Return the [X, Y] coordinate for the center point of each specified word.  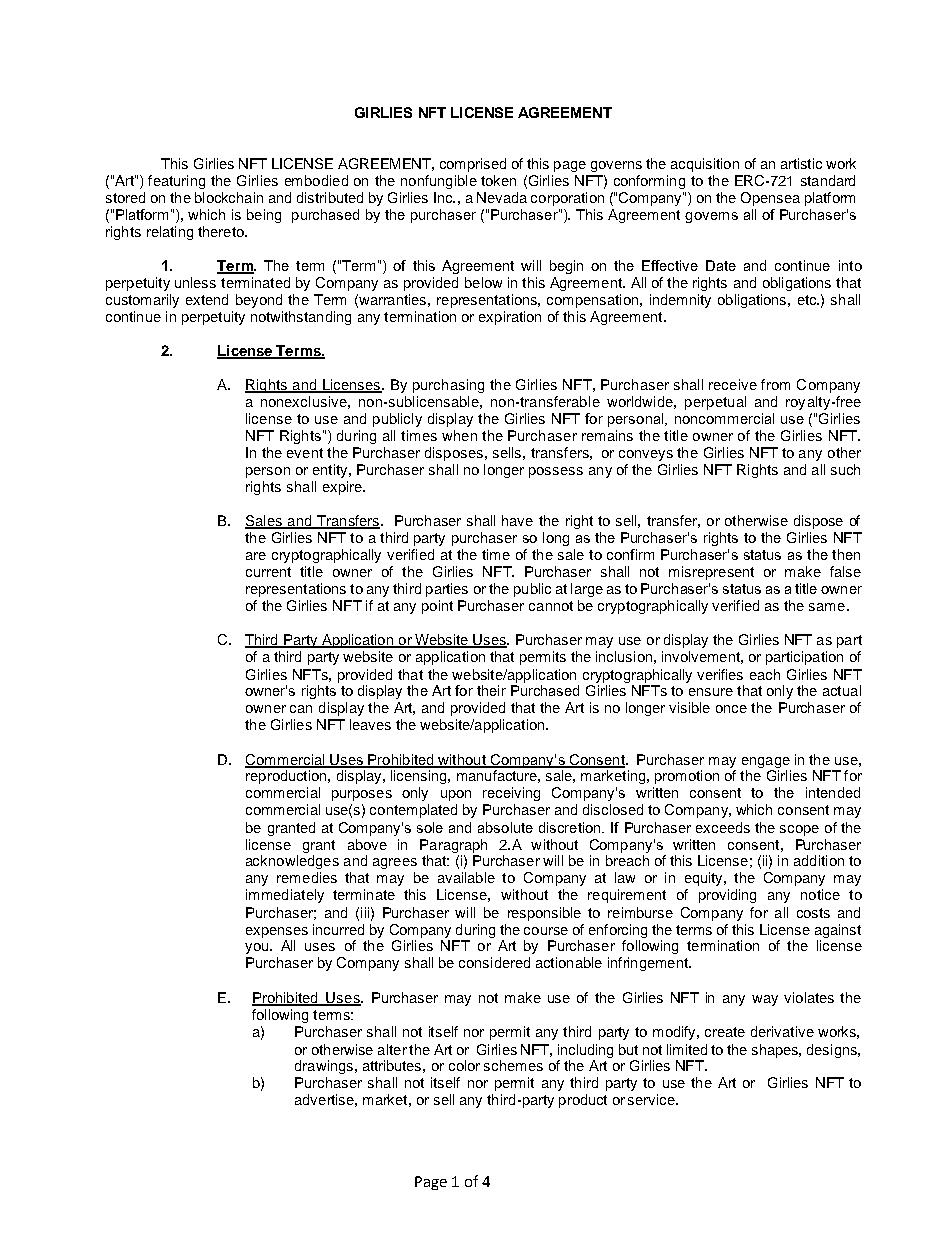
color [464, 1065]
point [437, 607]
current [268, 572]
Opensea [770, 199]
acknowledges [292, 862]
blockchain [229, 197]
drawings [324, 1067]
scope [799, 830]
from [775, 384]
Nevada [502, 197]
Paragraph [453, 846]
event [305, 453]
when [459, 435]
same [827, 607]
